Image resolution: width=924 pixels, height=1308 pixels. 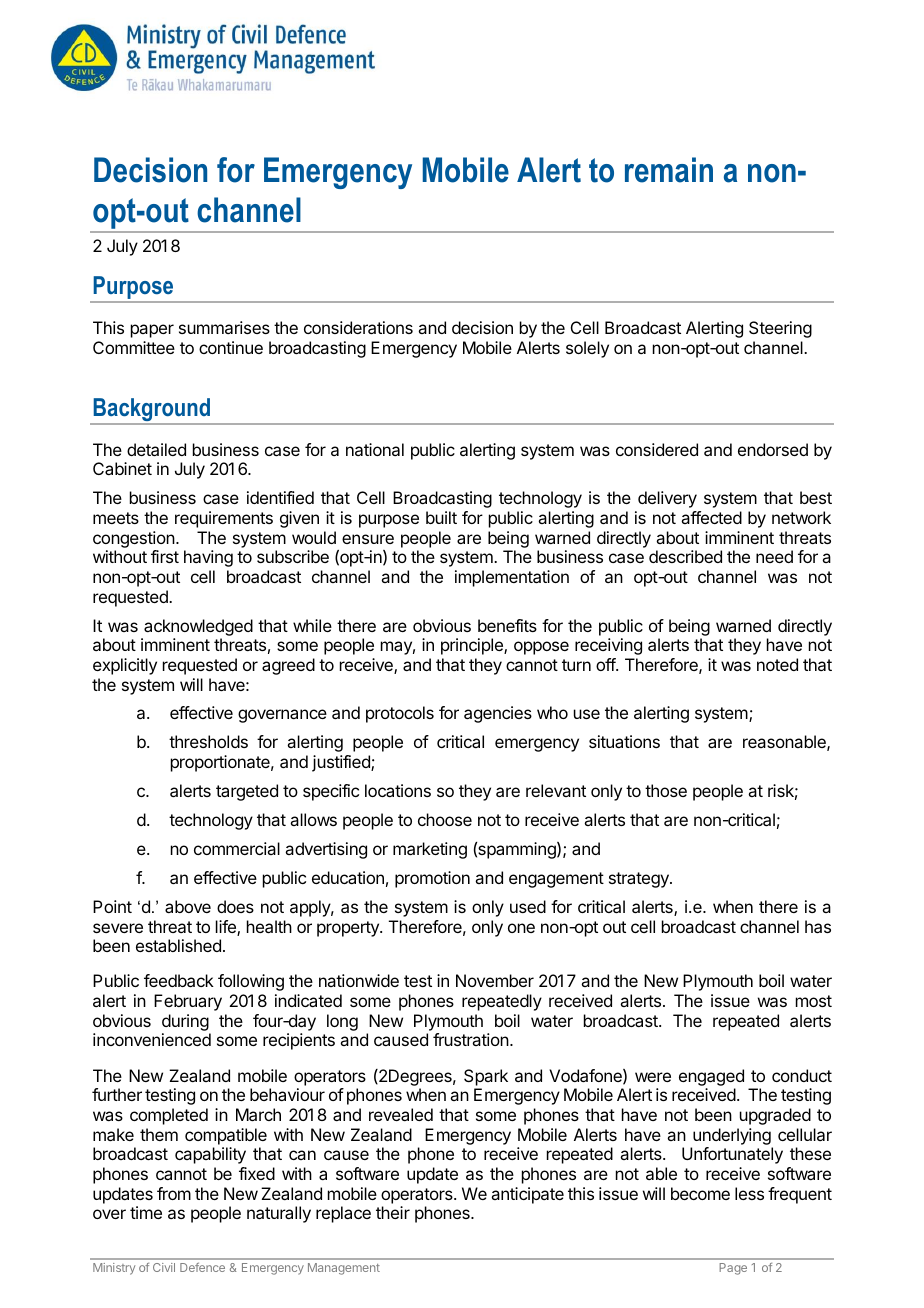 What do you see at coordinates (777, 664) in the screenshot?
I see `noted` at bounding box center [777, 664].
